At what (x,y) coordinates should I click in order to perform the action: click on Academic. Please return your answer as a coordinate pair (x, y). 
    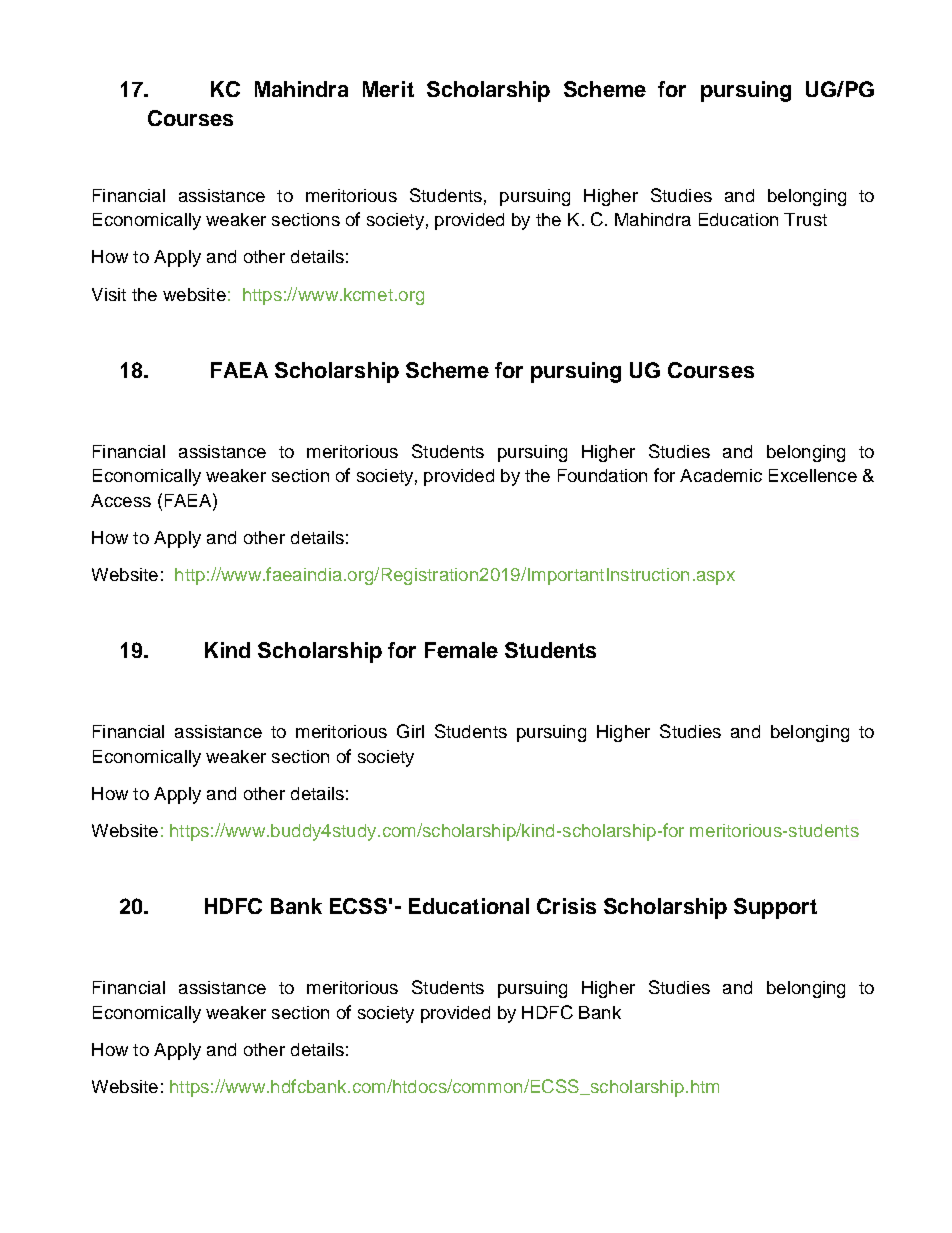
    Looking at the image, I should click on (721, 475).
